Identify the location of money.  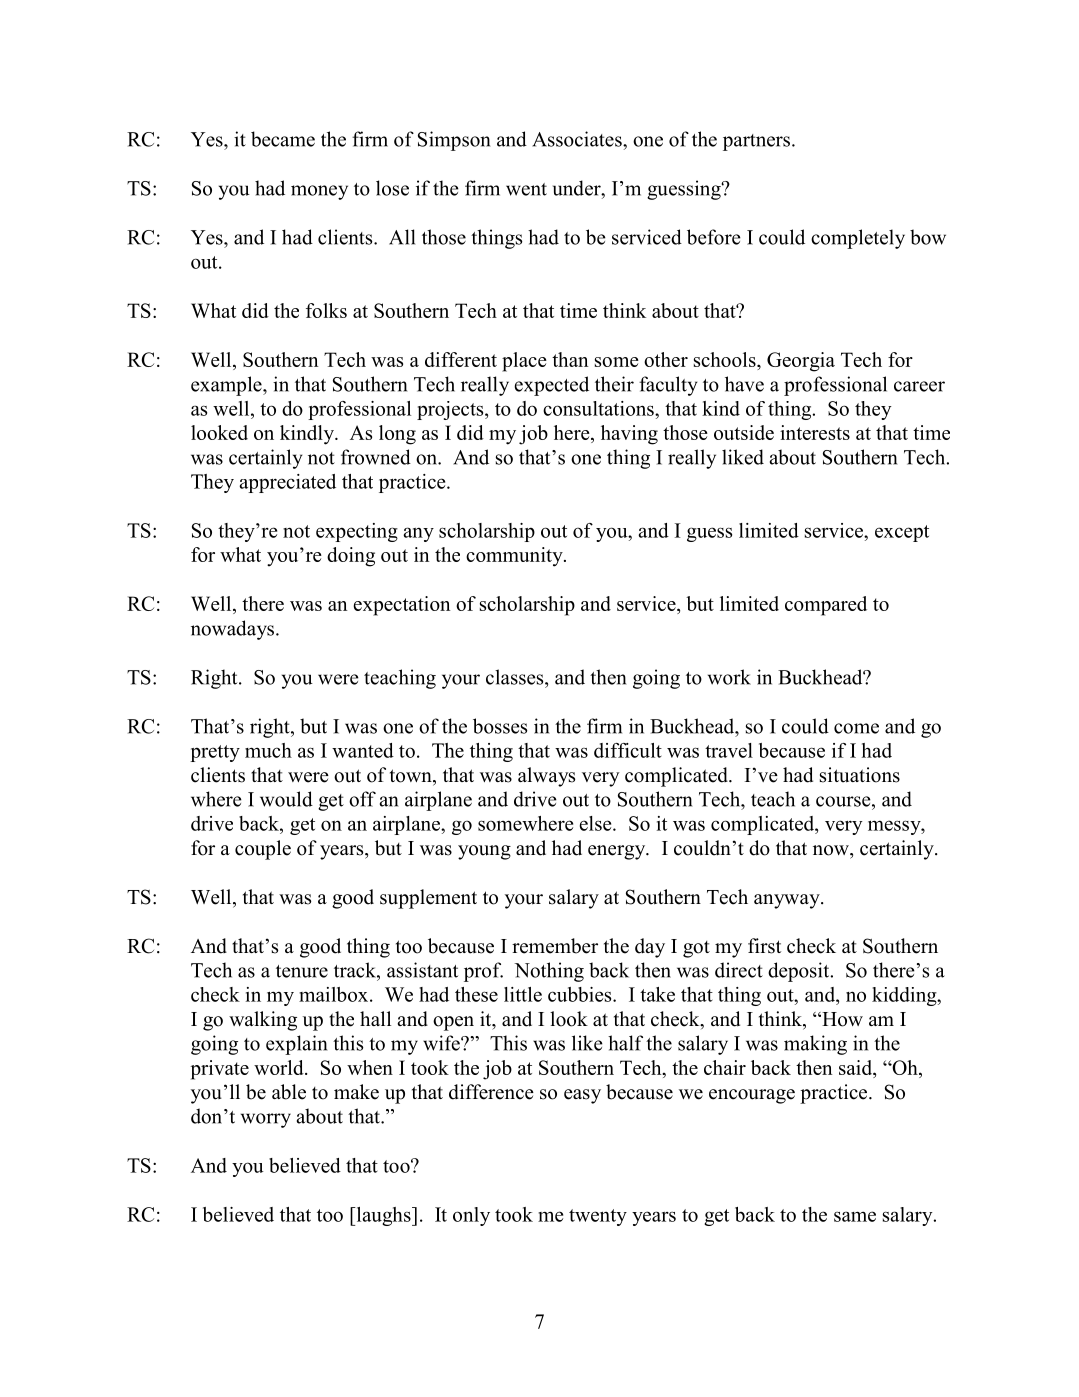
(319, 192).
